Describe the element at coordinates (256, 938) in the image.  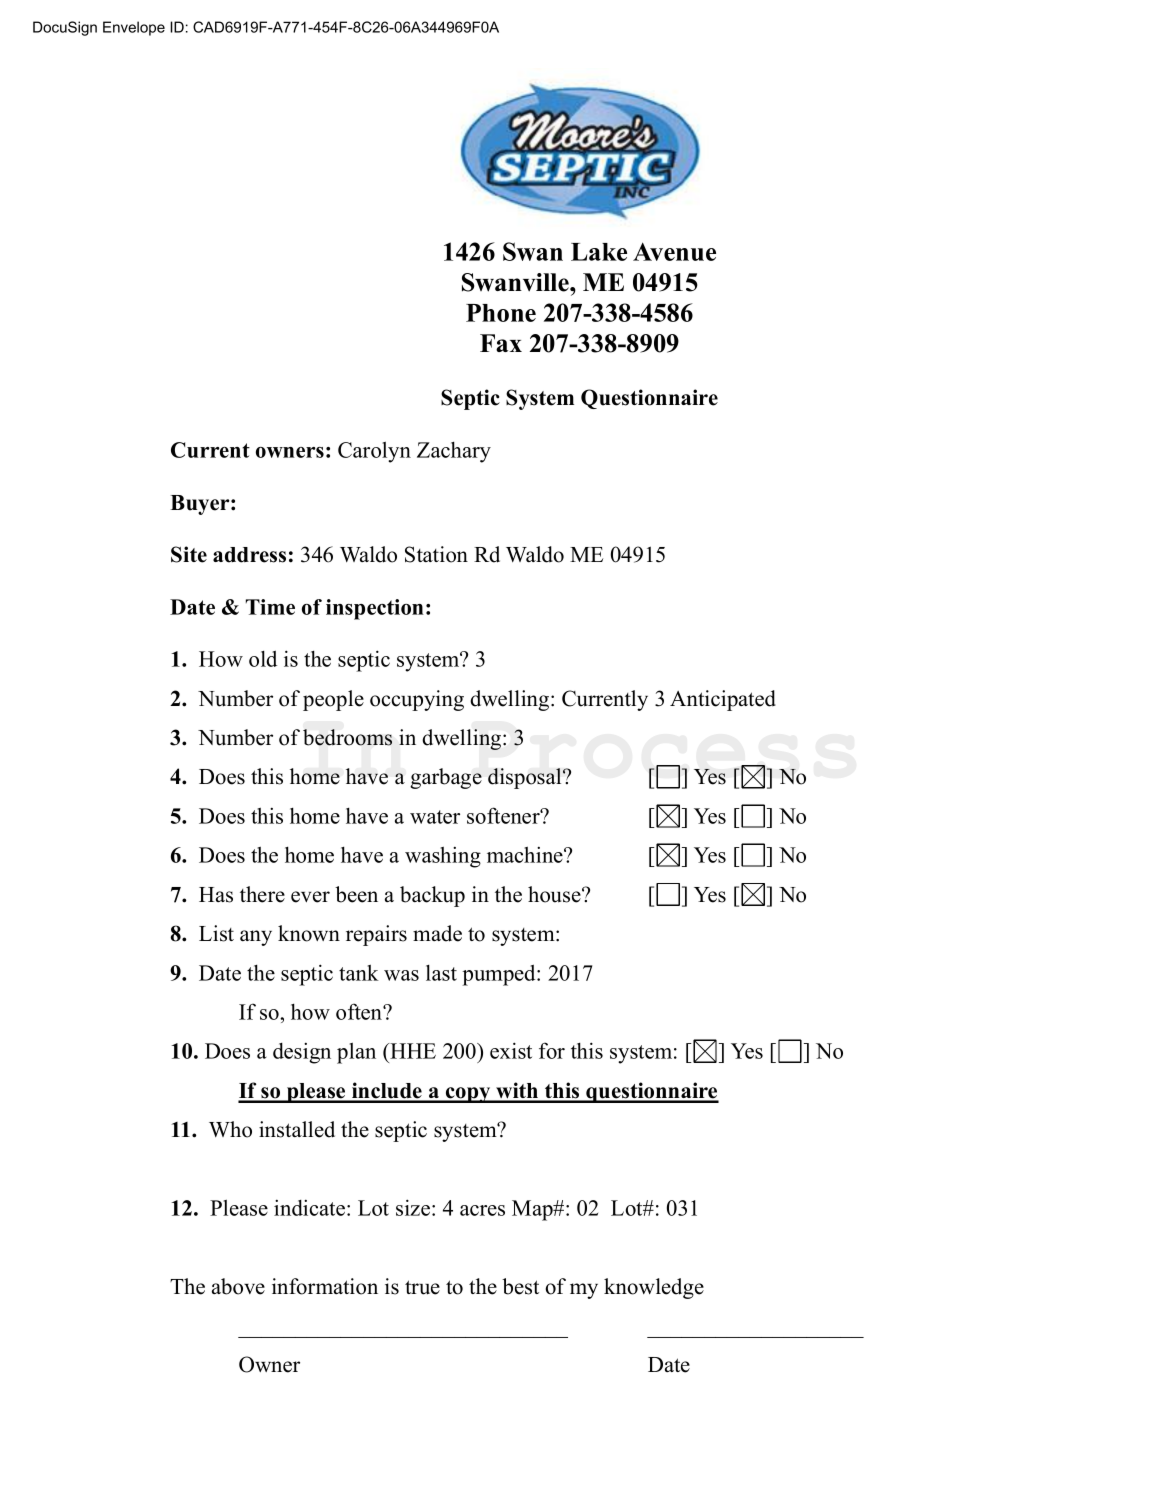
I see `any` at that location.
